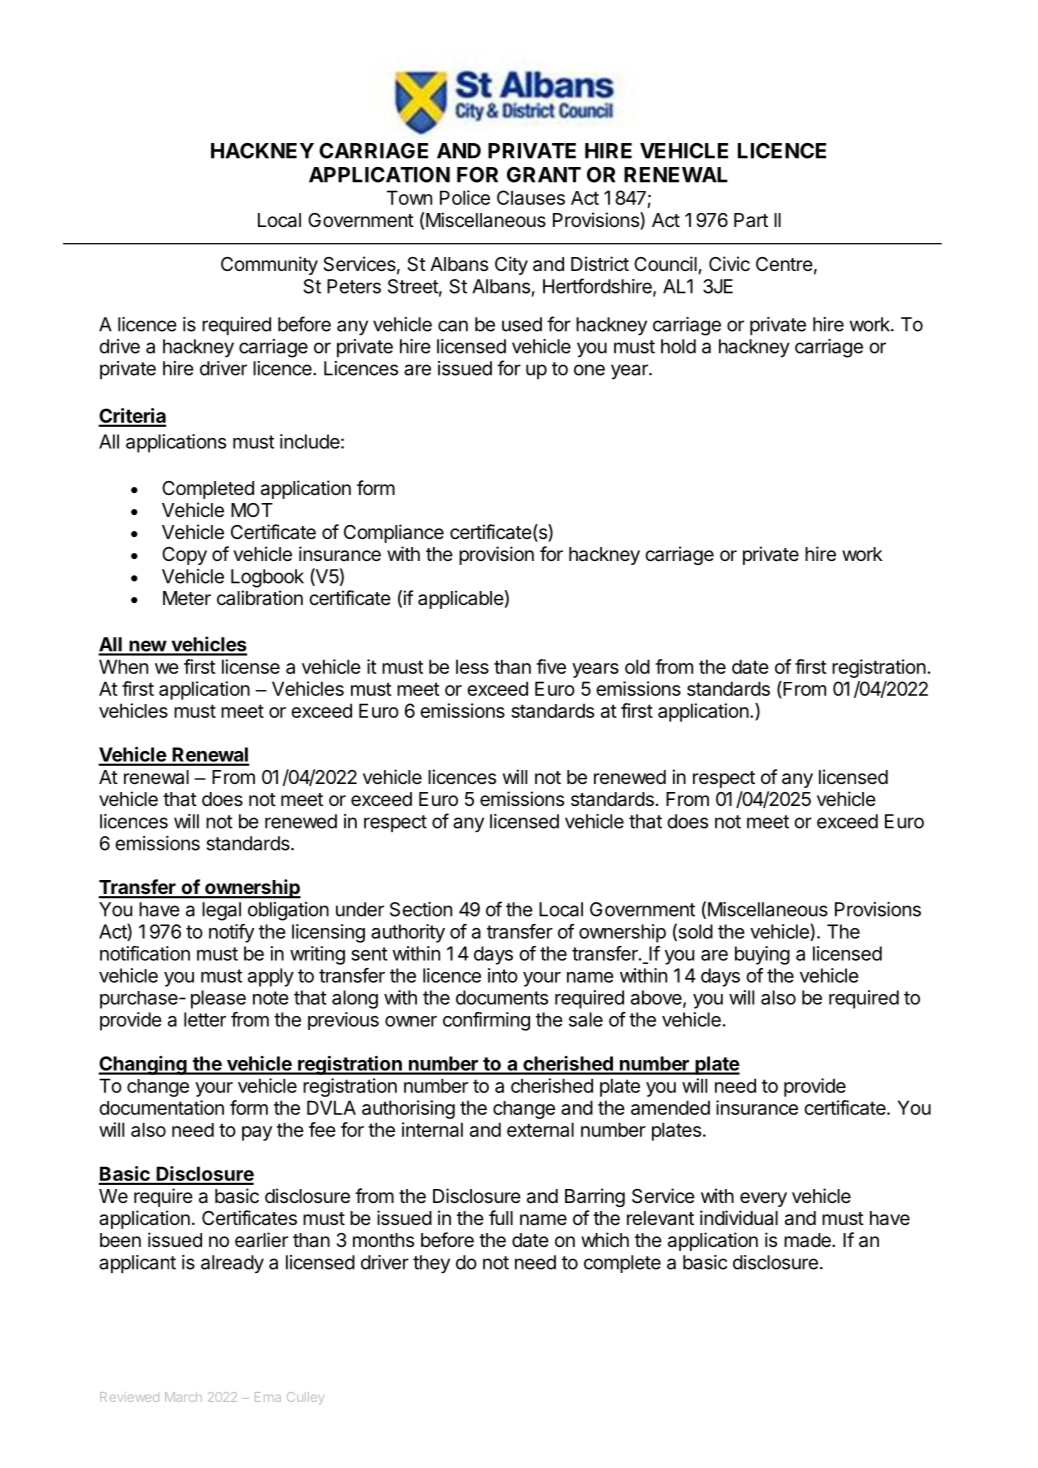 The width and height of the screenshot is (1038, 1468). What do you see at coordinates (269, 265) in the screenshot?
I see `Community` at bounding box center [269, 265].
